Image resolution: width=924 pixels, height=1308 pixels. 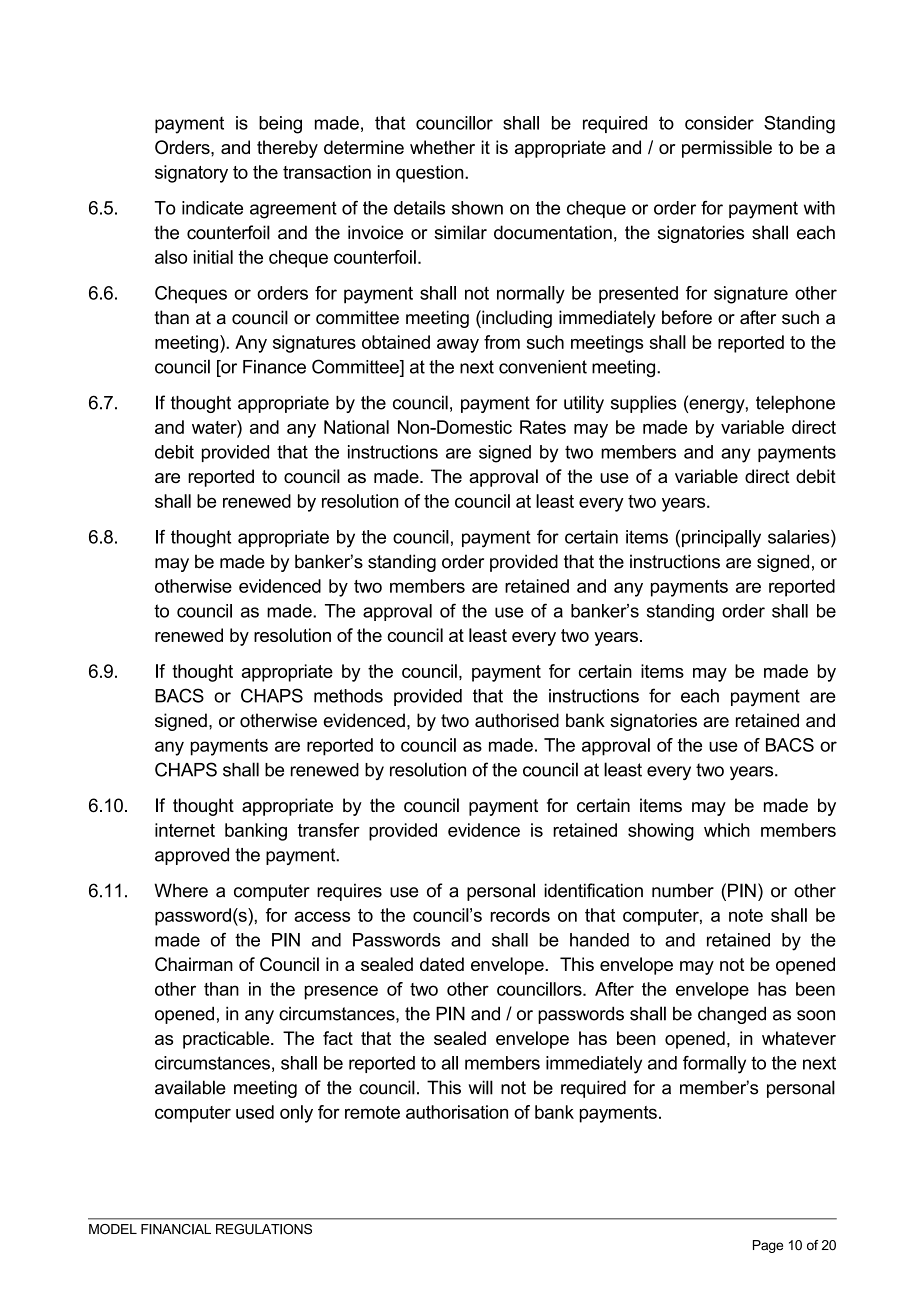 What do you see at coordinates (191, 174) in the page?
I see `signatory` at bounding box center [191, 174].
